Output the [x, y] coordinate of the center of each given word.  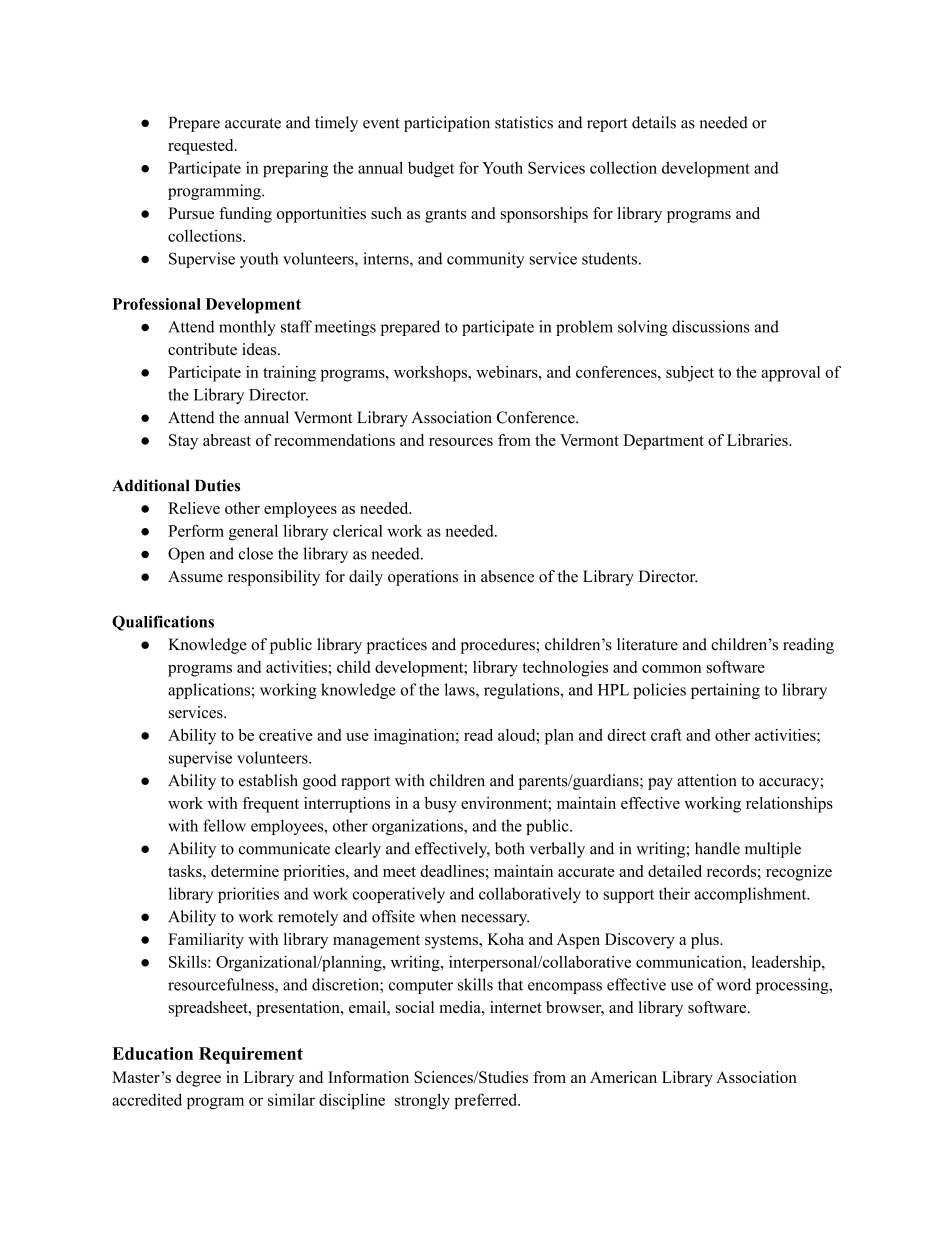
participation [447, 124]
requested [202, 147]
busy [441, 805]
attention [707, 780]
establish [268, 780]
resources [461, 442]
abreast [227, 440]
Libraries [758, 440]
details [654, 122]
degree [198, 1079]
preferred [487, 1101]
